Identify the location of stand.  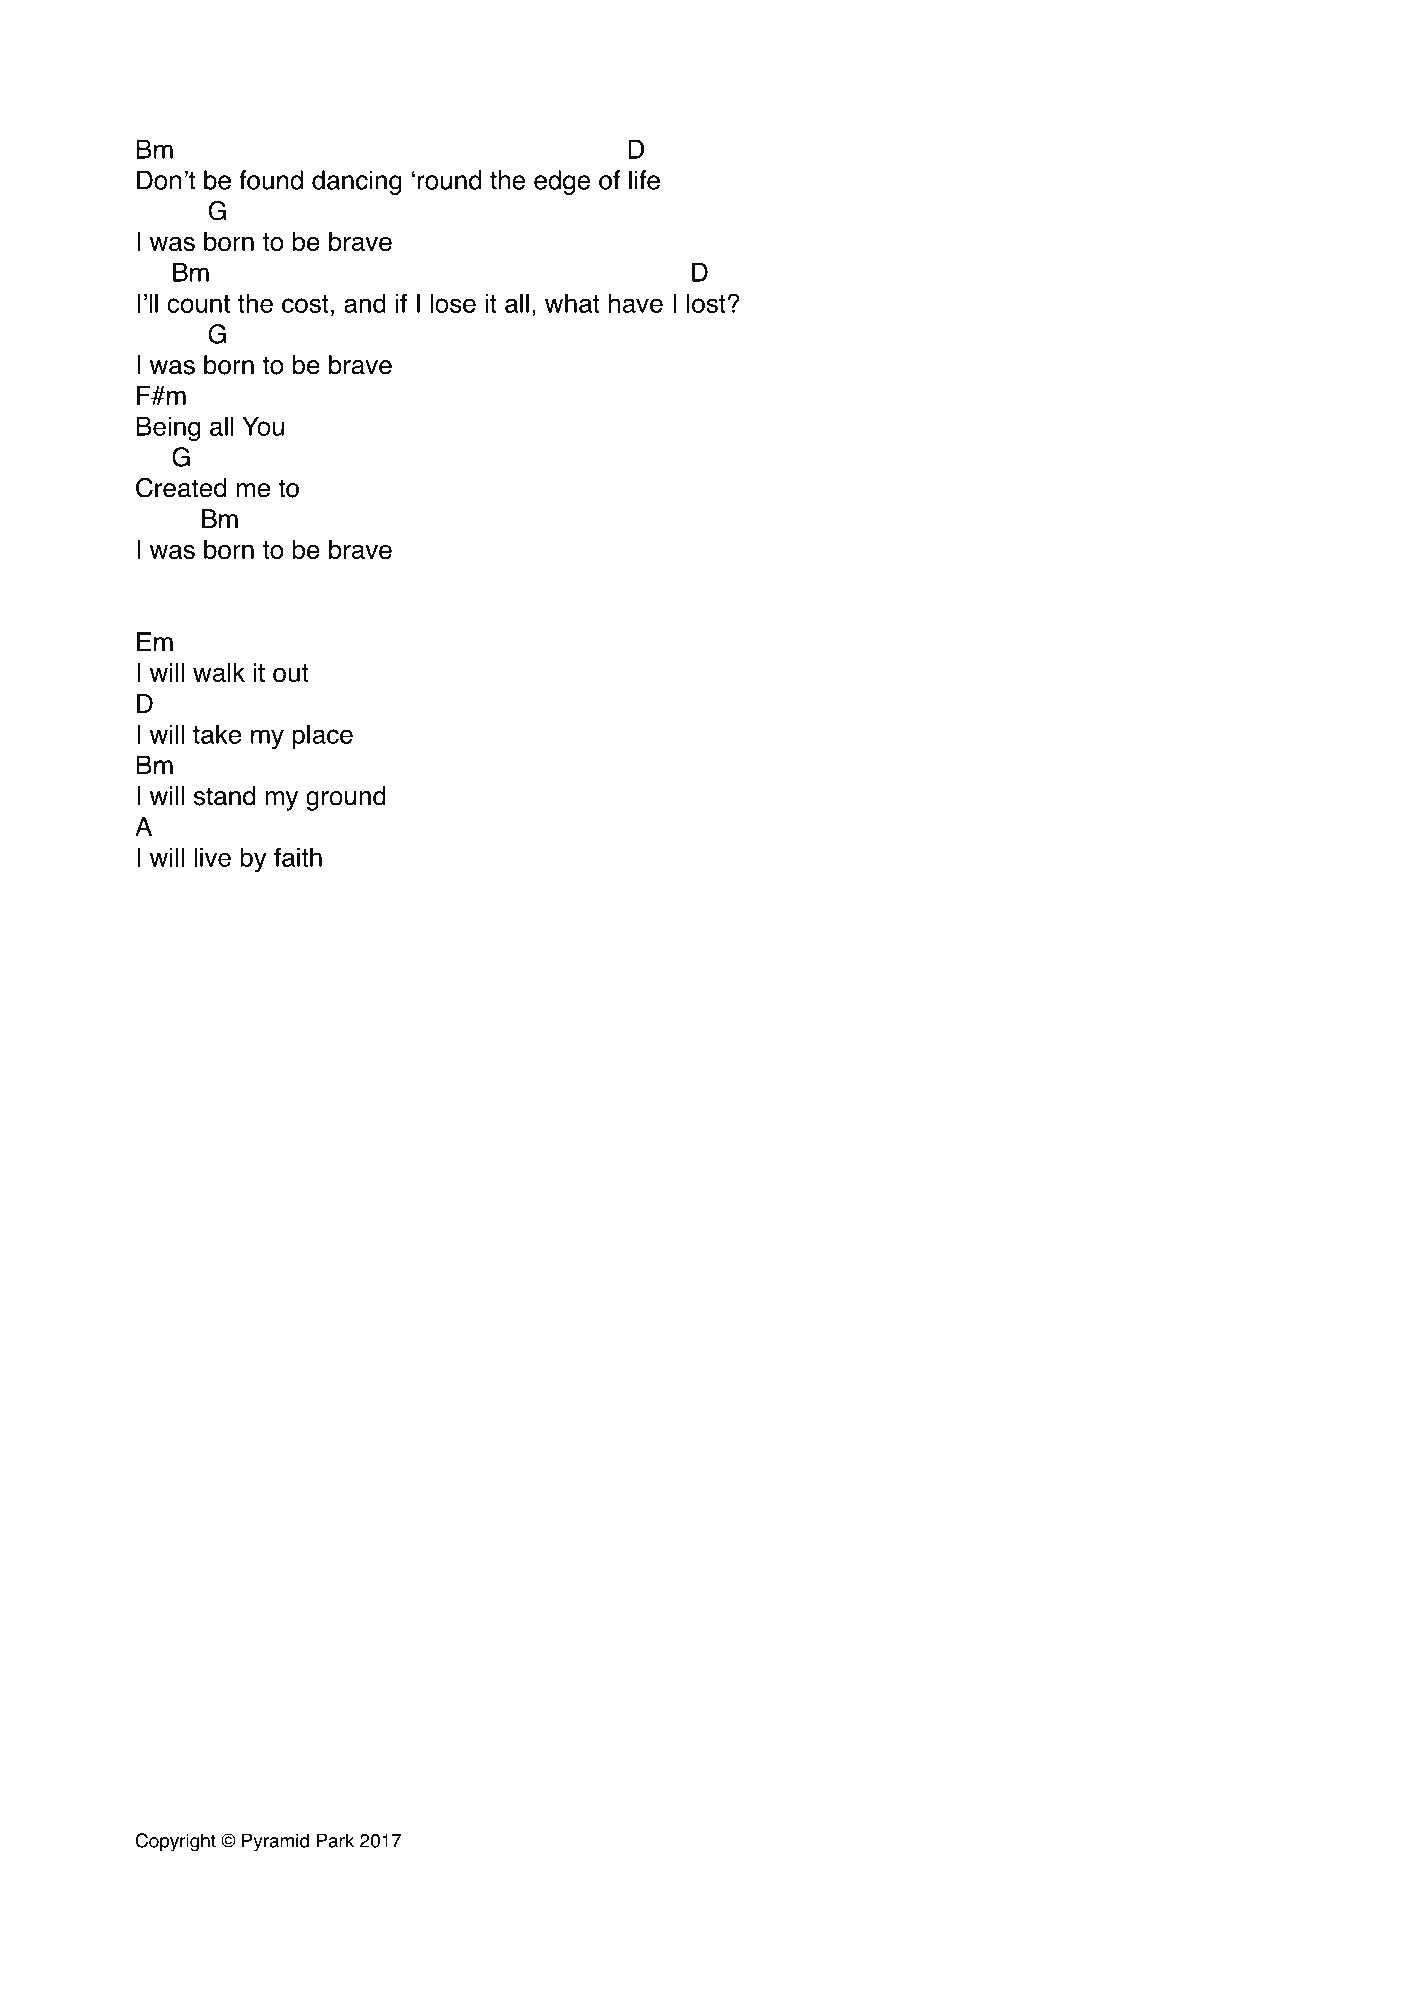
(224, 796).
